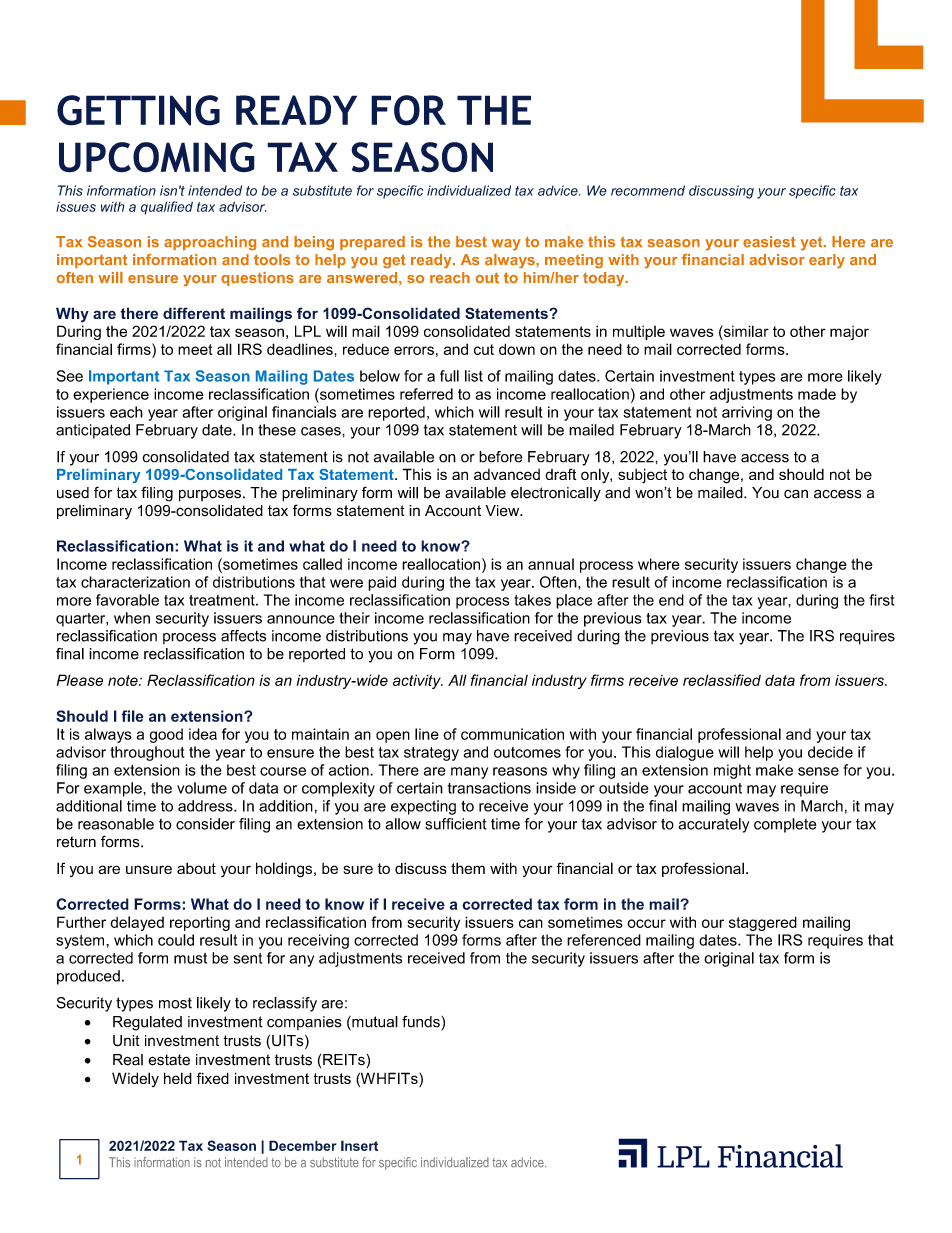  What do you see at coordinates (648, 190) in the image?
I see `recommend` at bounding box center [648, 190].
